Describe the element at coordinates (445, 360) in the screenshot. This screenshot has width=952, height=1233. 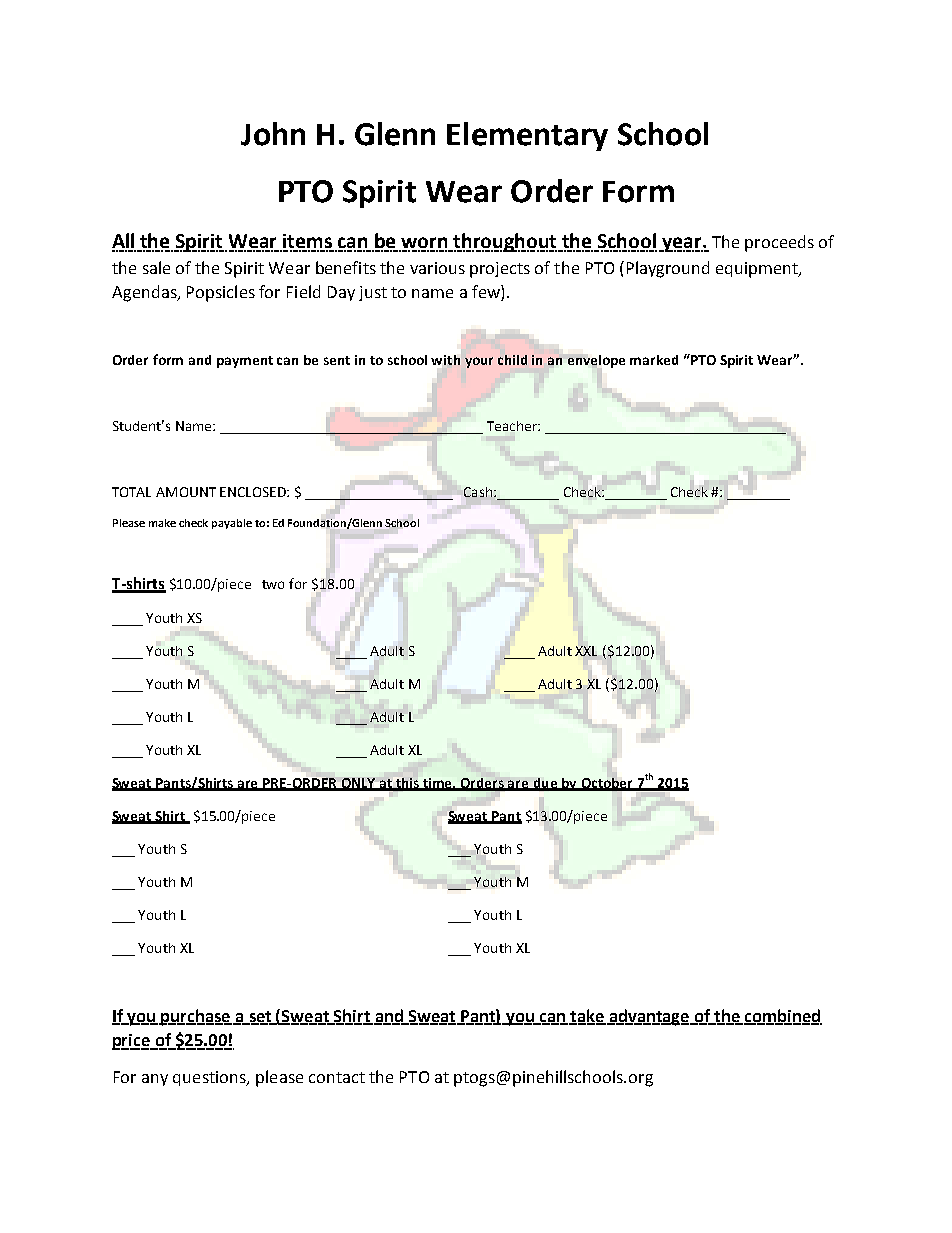
I see `with` at that location.
